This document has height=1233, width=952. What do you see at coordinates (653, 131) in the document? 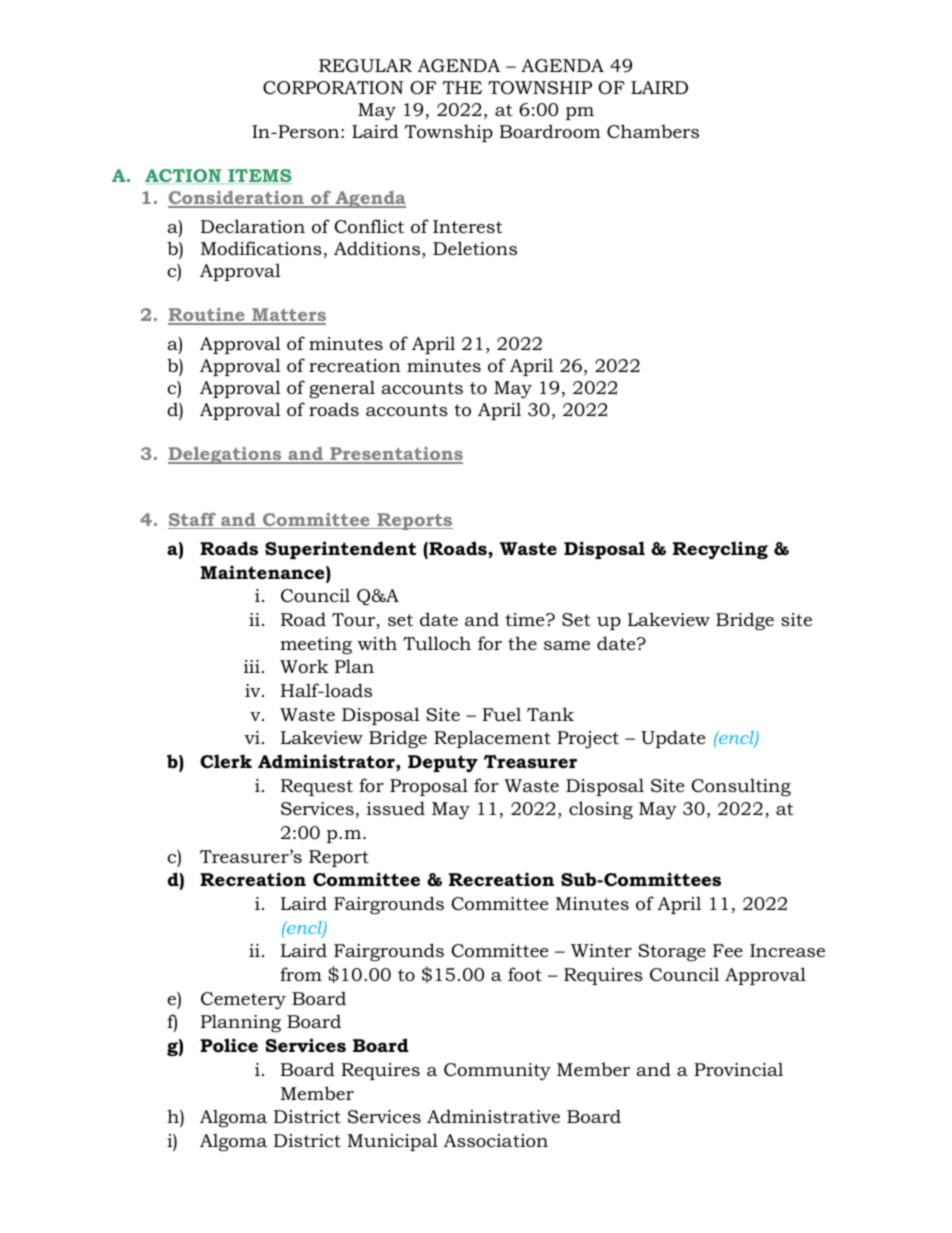
I see `Chambers` at bounding box center [653, 131].
